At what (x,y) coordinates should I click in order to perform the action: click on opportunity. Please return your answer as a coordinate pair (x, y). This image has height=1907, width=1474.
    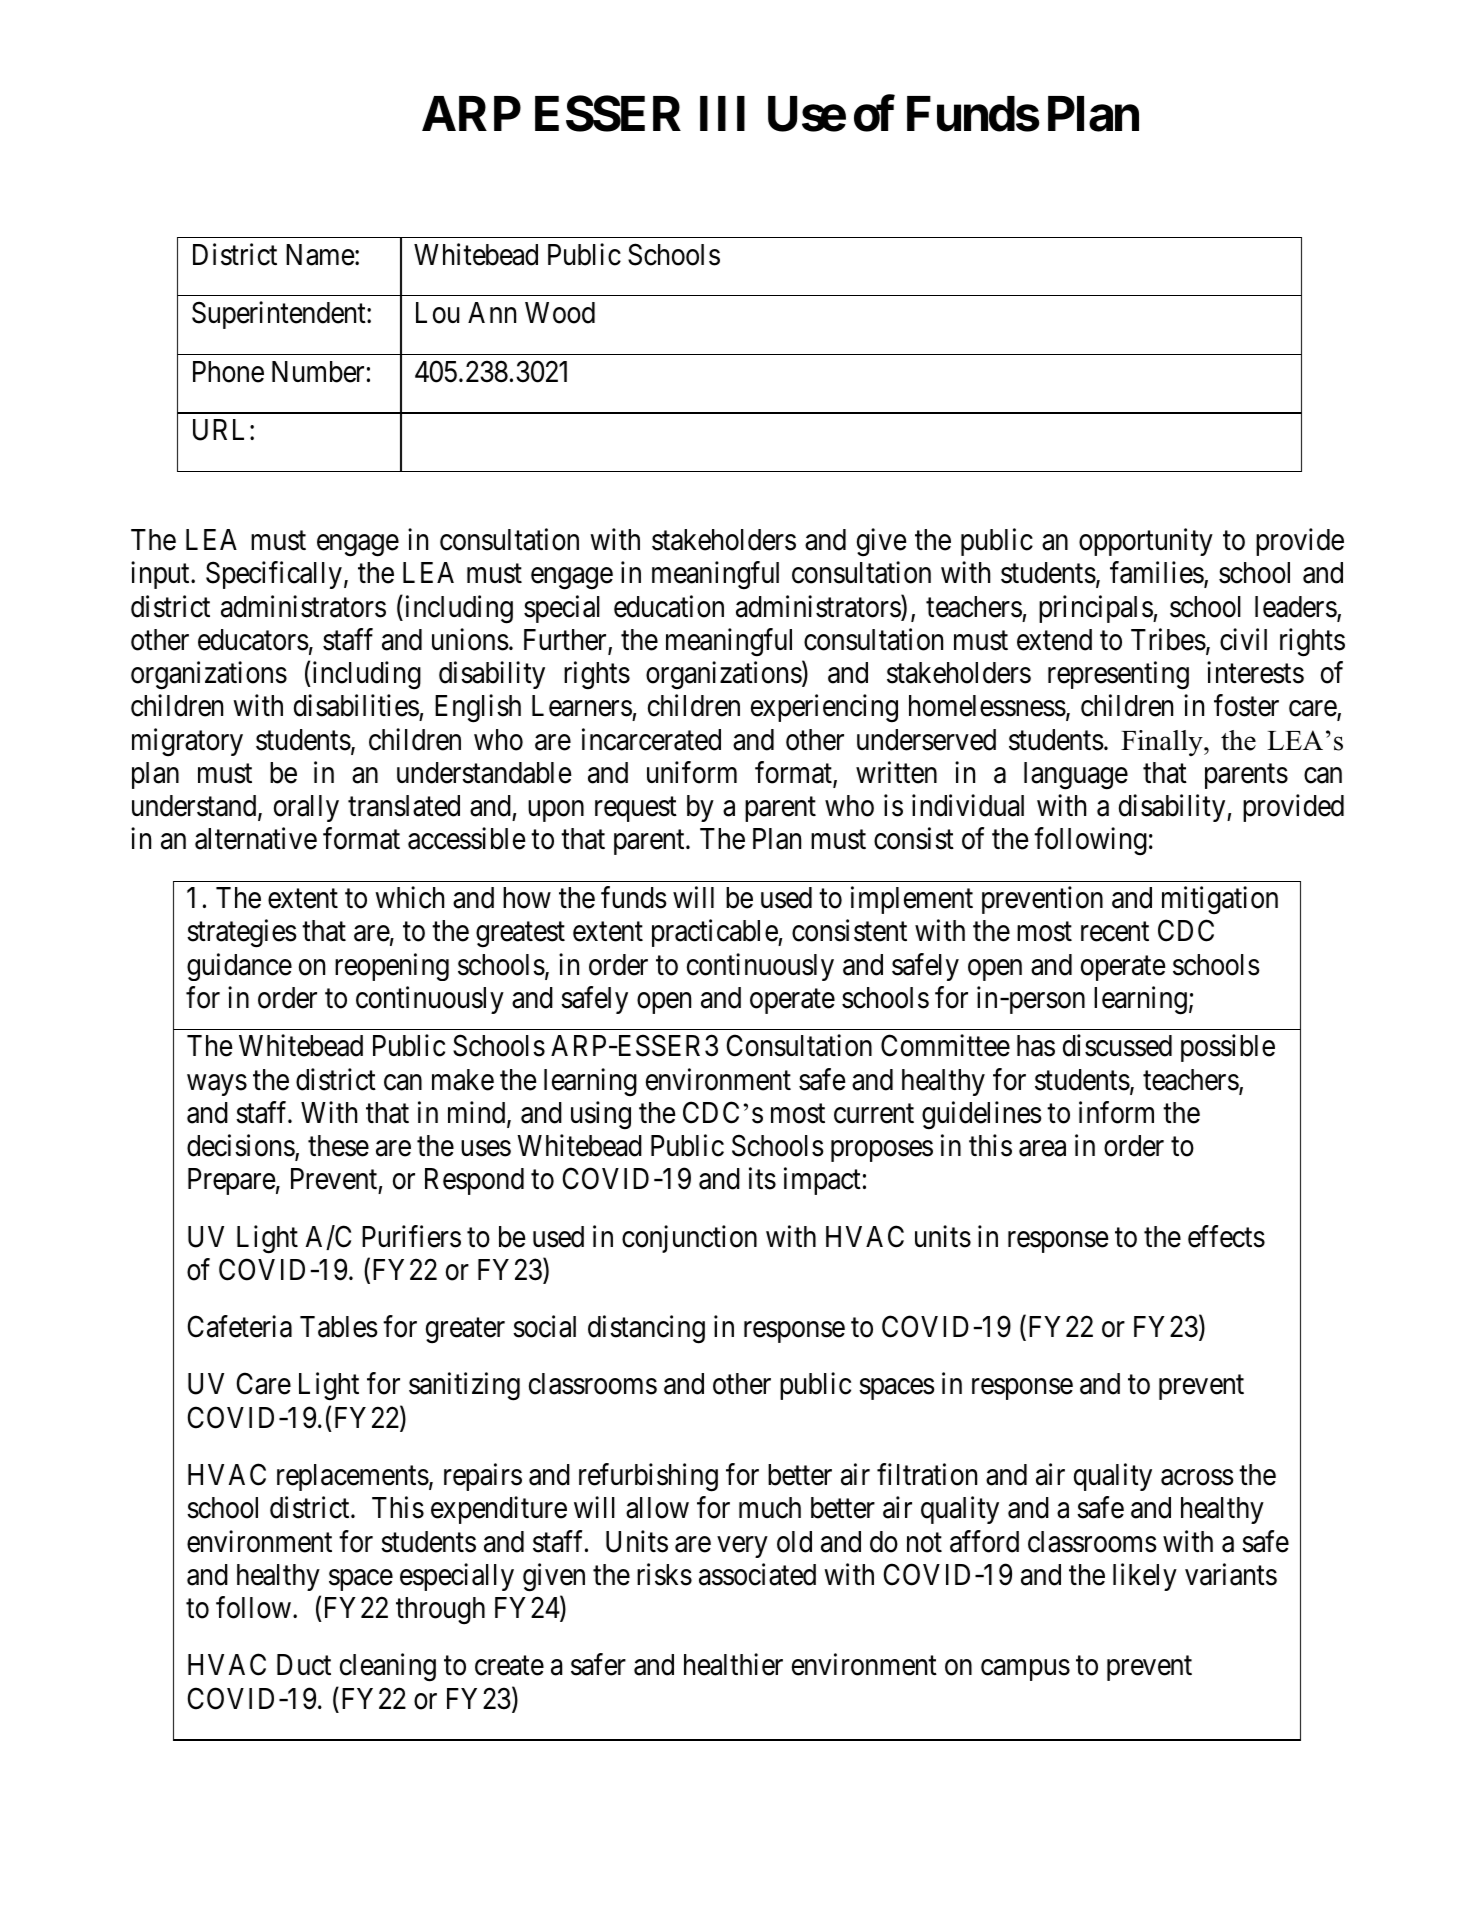
    Looking at the image, I should click on (1146, 542).
